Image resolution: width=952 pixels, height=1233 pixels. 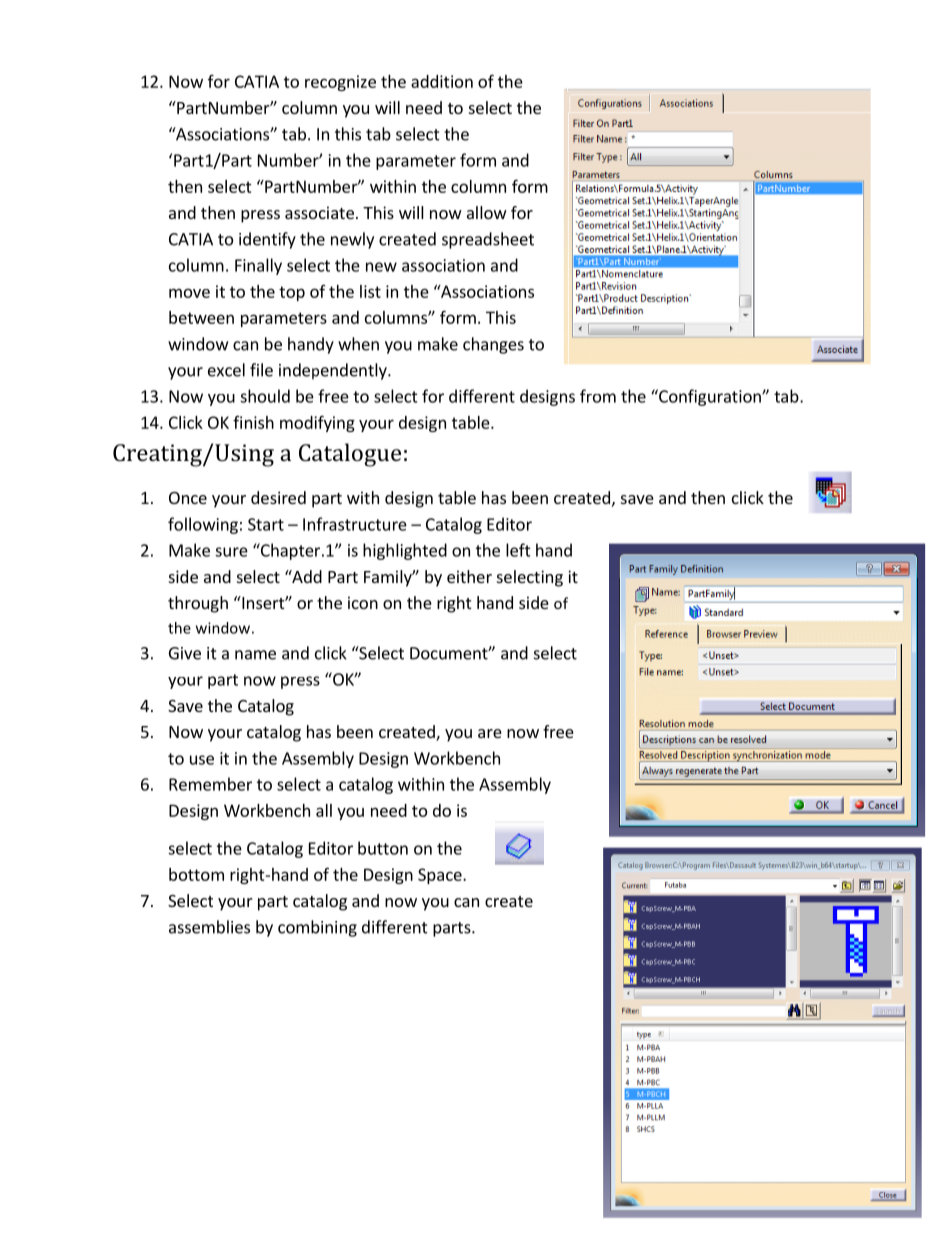 What do you see at coordinates (518, 550) in the image?
I see `left` at bounding box center [518, 550].
